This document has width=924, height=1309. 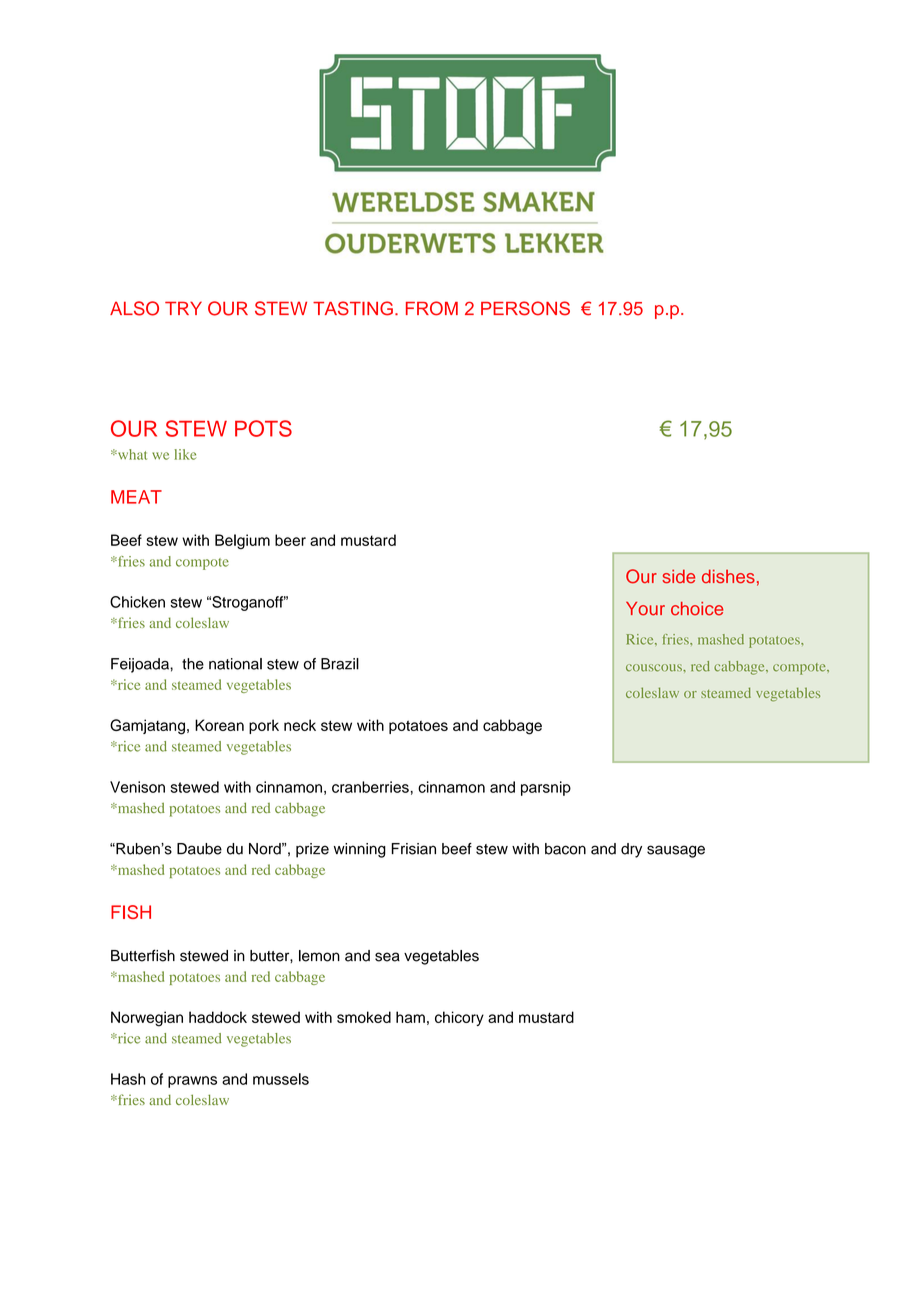 What do you see at coordinates (525, 308) in the document?
I see `PERSONS` at bounding box center [525, 308].
